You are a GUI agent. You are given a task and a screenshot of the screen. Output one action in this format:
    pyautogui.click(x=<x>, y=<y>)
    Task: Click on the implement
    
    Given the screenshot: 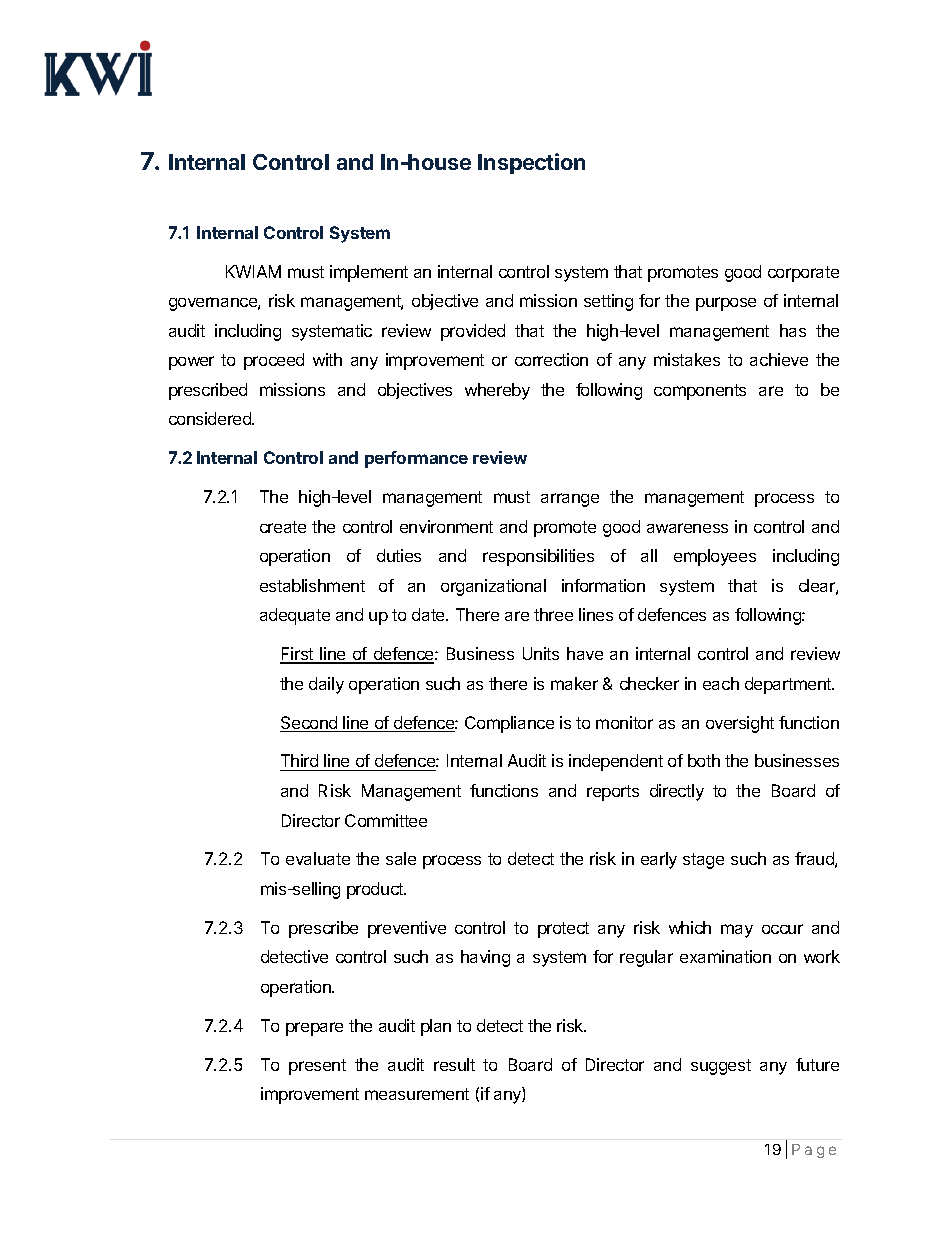 What is the action you would take?
    pyautogui.click(x=369, y=273)
